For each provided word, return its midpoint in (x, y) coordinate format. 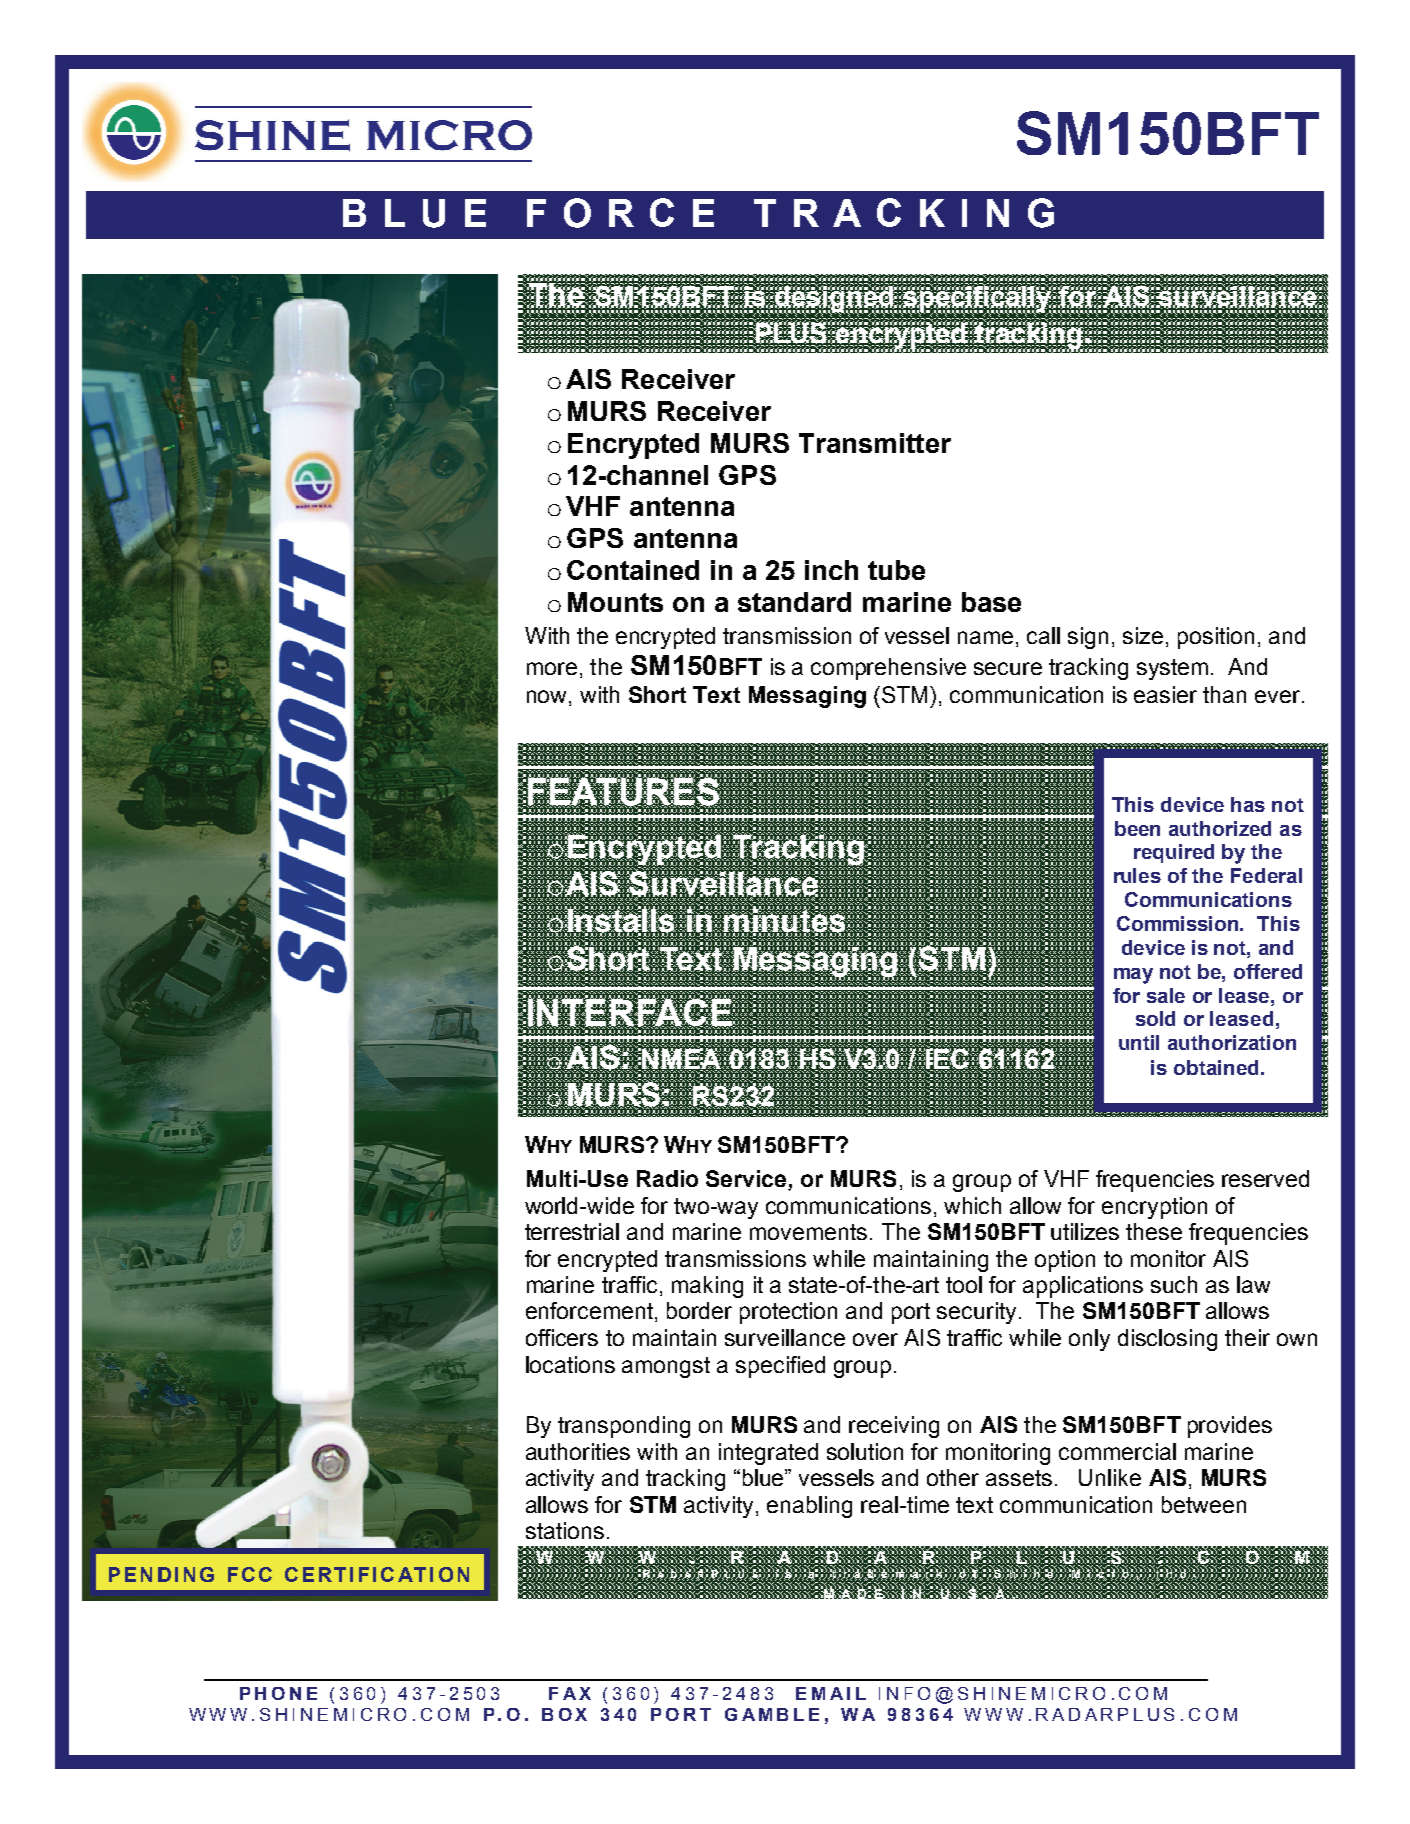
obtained (1216, 1067)
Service (747, 1180)
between (1204, 1504)
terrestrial (572, 1231)
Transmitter (875, 443)
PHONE (278, 1693)
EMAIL (831, 1693)
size (1143, 635)
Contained (633, 570)
